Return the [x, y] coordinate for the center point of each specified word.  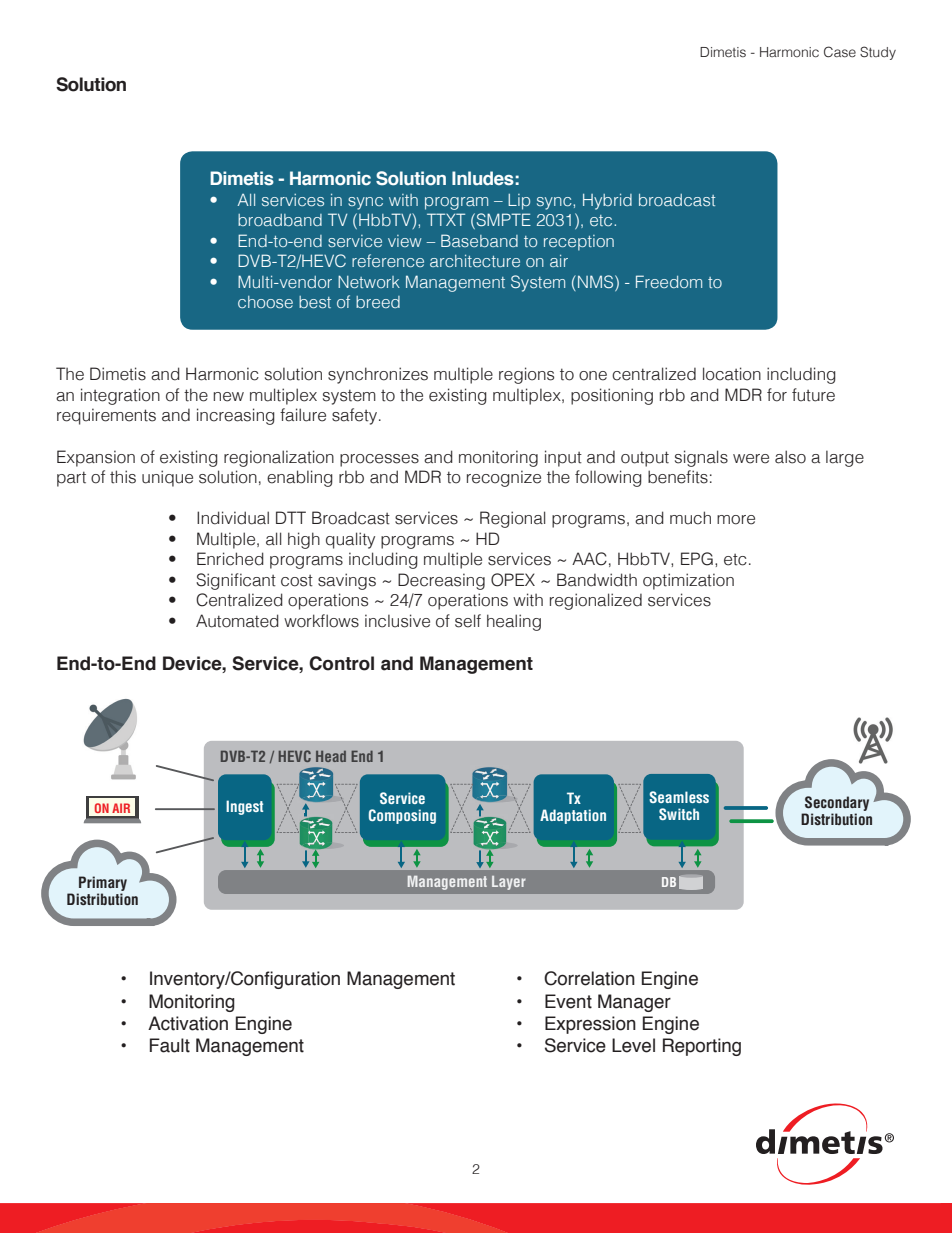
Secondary [836, 805]
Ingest [244, 807]
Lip [519, 202]
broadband [280, 220]
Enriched [230, 559]
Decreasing [441, 581]
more [736, 520]
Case [840, 52]
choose [265, 302]
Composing [402, 816]
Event [568, 1001]
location [732, 374]
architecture [475, 261]
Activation [188, 1023]
